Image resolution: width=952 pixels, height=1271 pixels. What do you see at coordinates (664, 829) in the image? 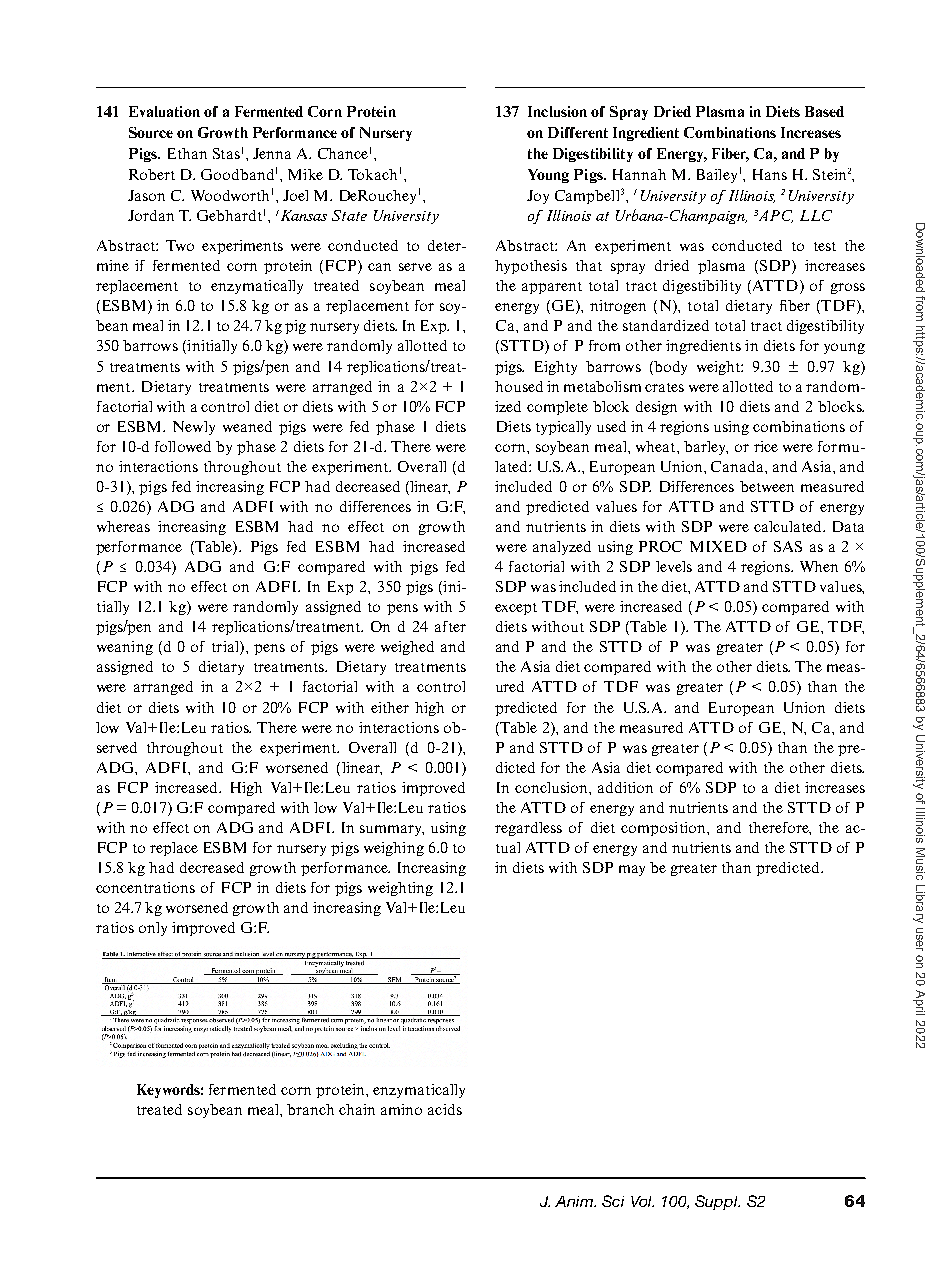
I see `composition` at bounding box center [664, 829].
